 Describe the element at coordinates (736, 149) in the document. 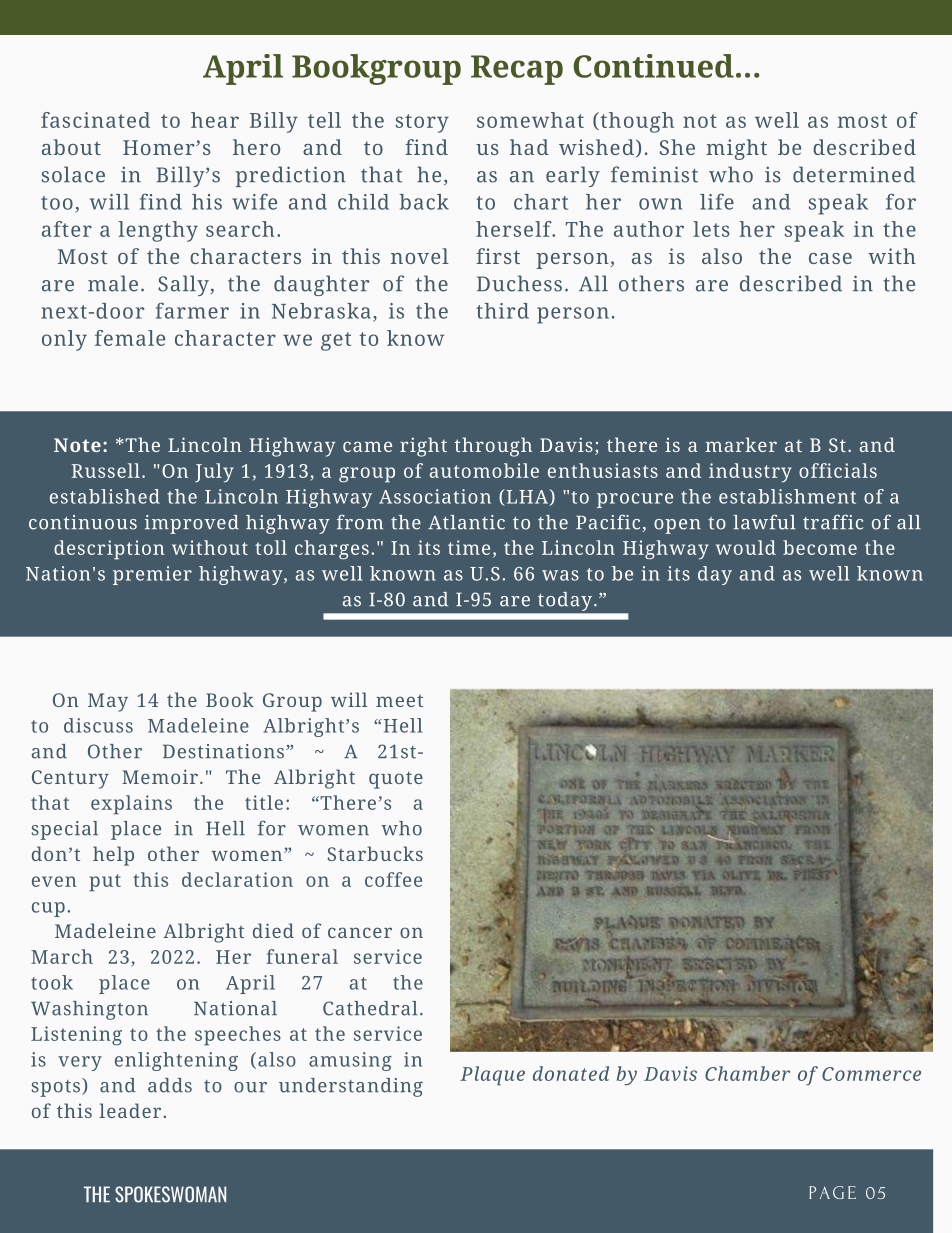

I see `might` at that location.
